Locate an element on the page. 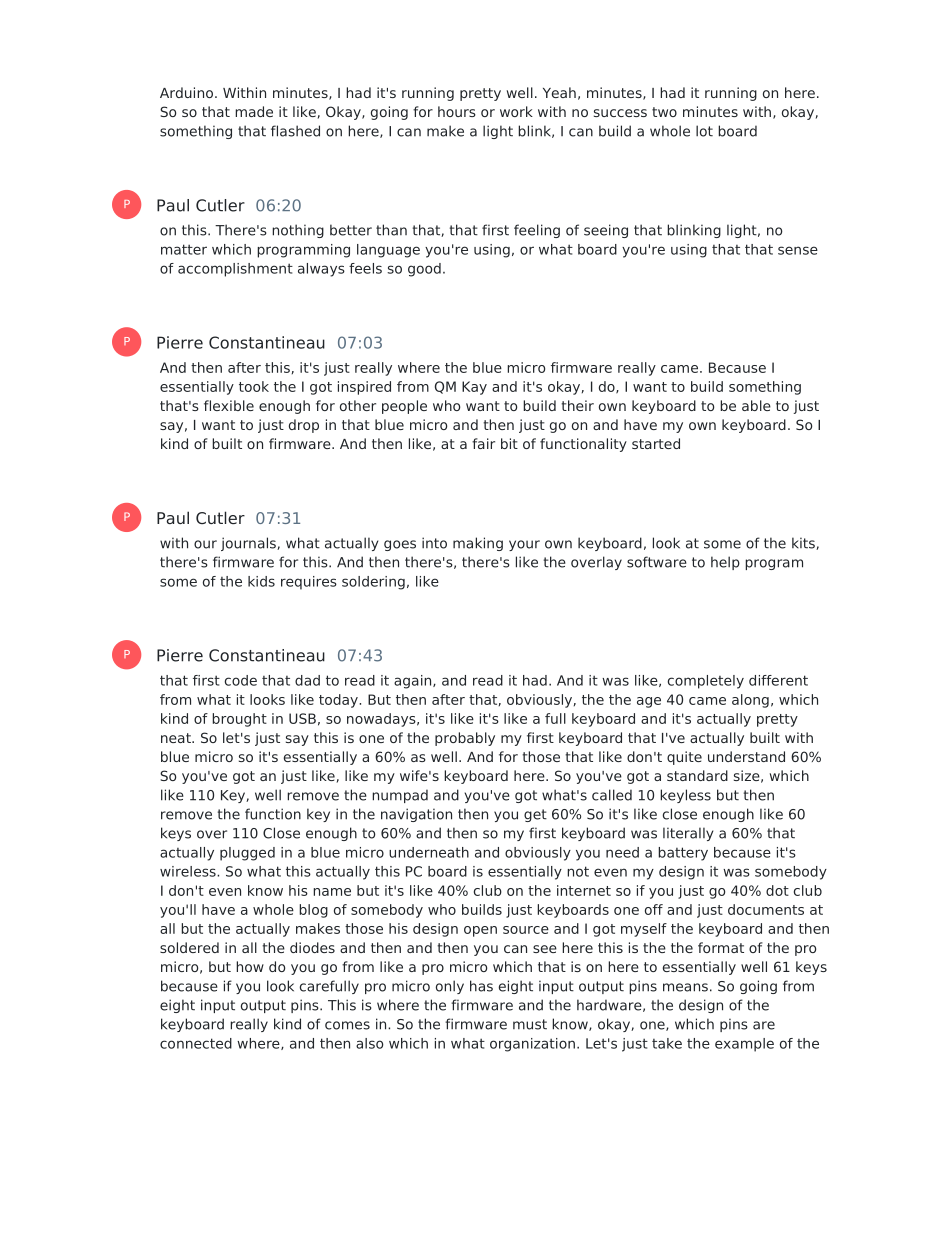  probably is located at coordinates (465, 739).
